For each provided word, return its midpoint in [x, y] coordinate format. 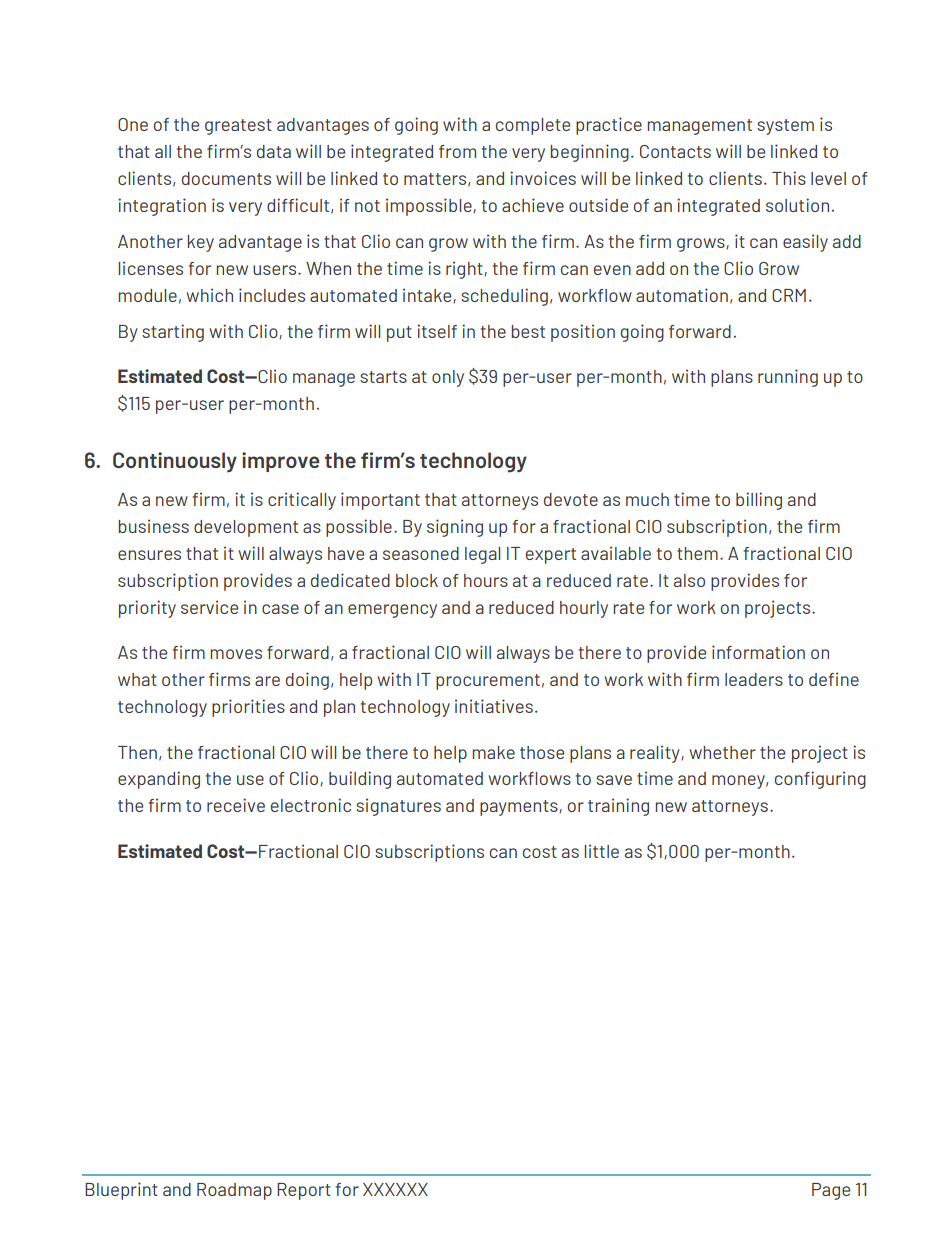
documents [226, 178]
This [789, 178]
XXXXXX [395, 1189]
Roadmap [234, 1191]
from [457, 151]
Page [831, 1191]
